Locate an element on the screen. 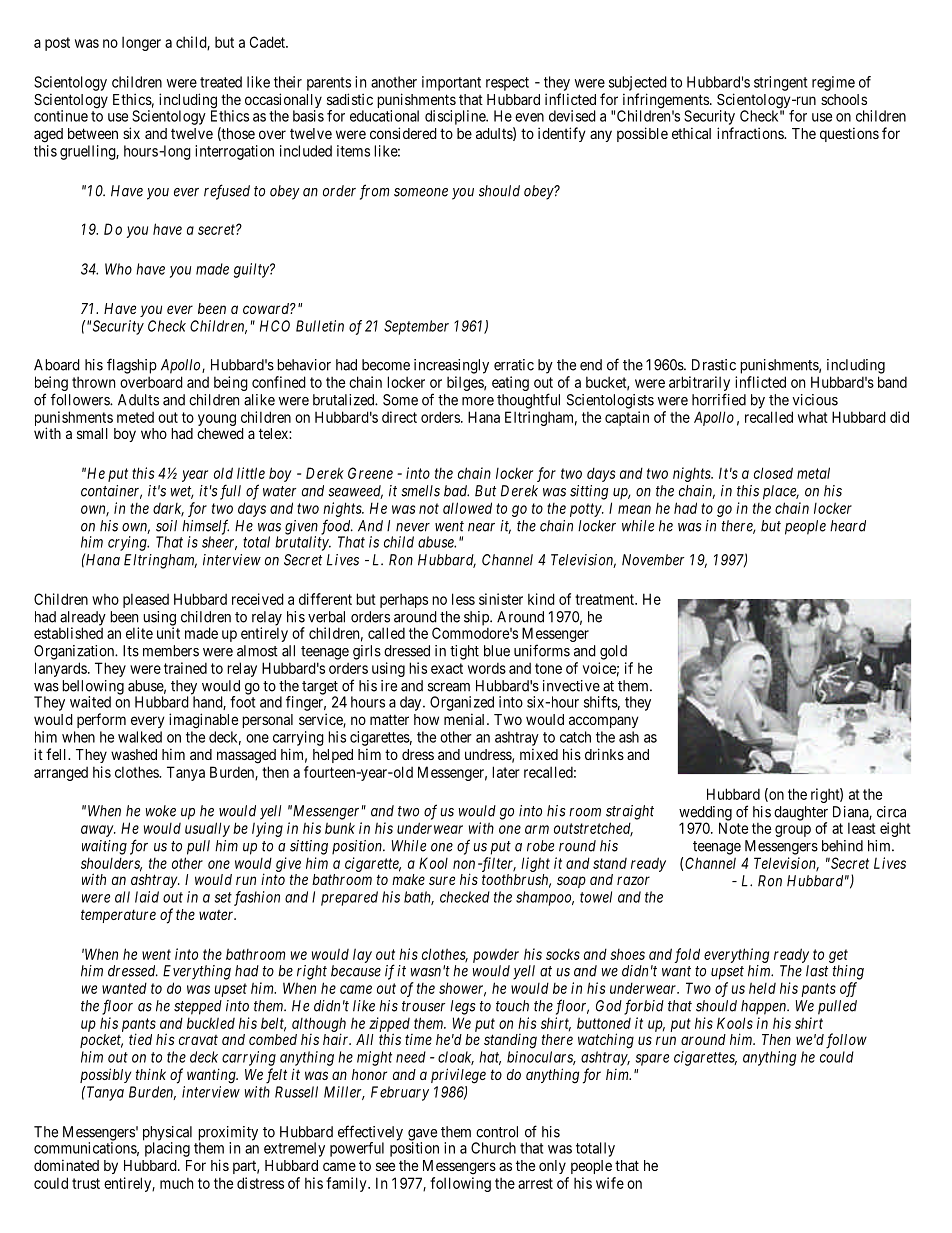 The height and width of the screenshot is (1233, 952). wife is located at coordinates (610, 1183).
